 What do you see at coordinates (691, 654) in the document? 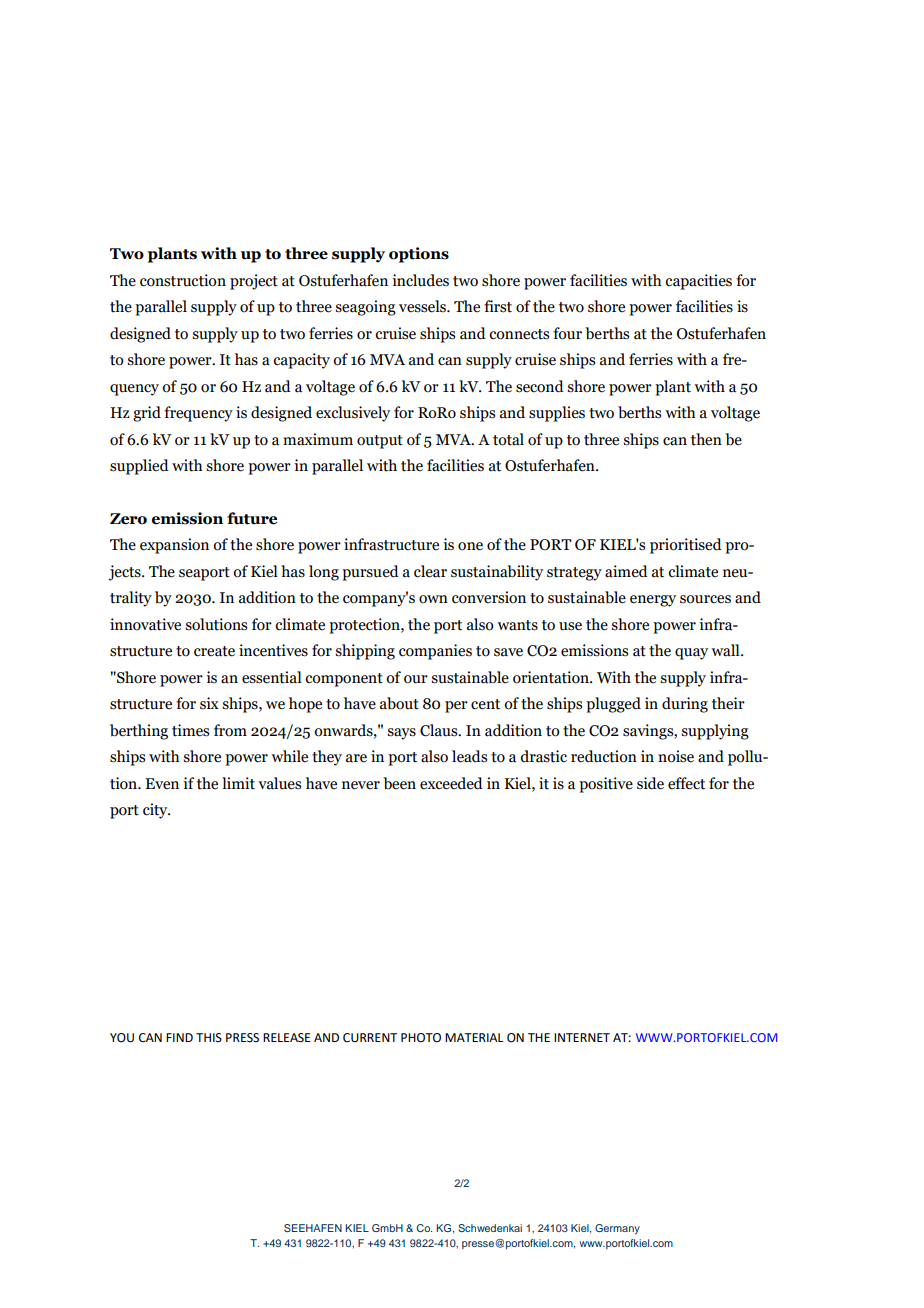
I see `quay` at bounding box center [691, 654].
